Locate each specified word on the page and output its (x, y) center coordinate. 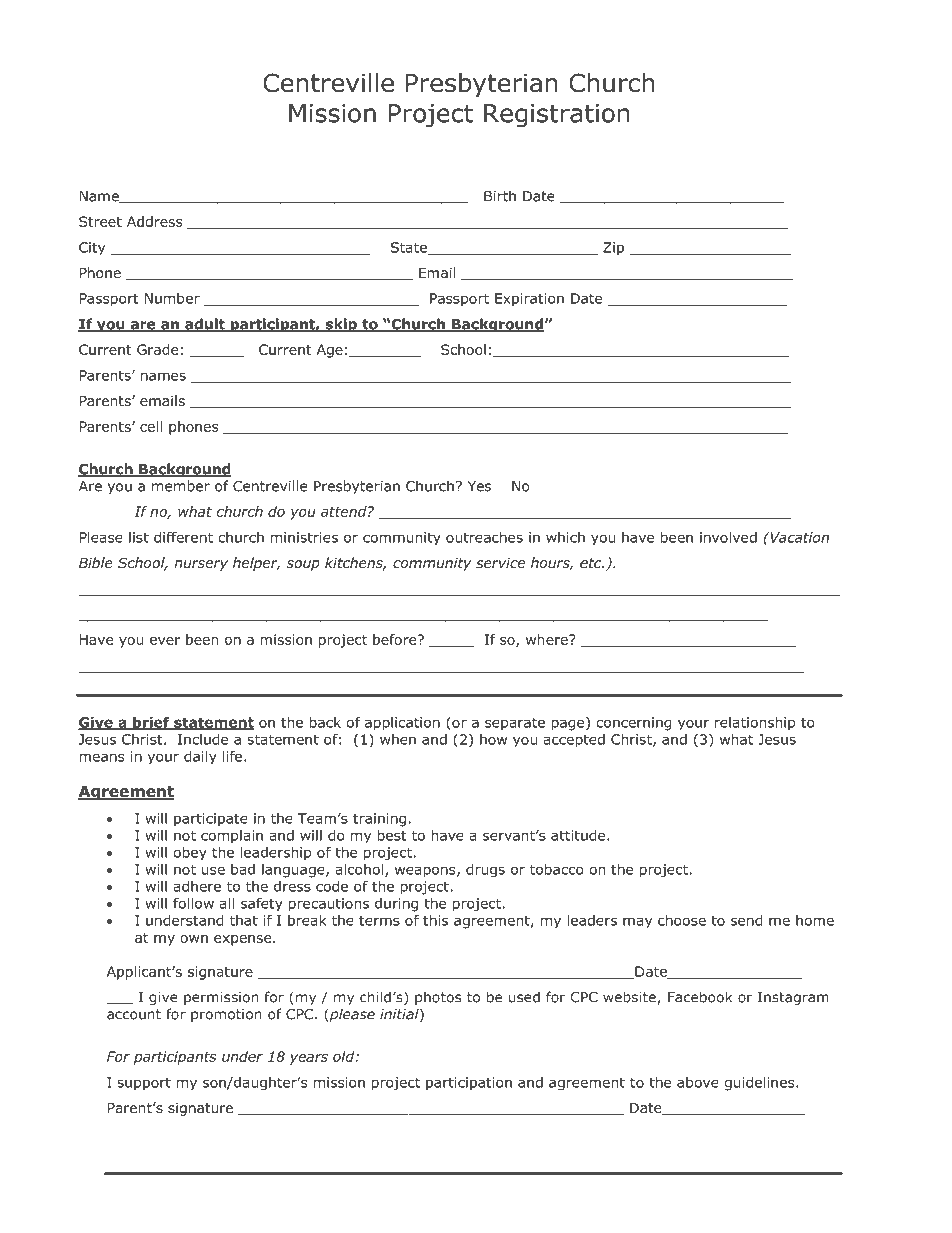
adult (205, 325)
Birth (500, 196)
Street (100, 221)
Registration (557, 116)
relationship (755, 724)
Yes (479, 486)
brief (151, 723)
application (402, 724)
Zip (613, 249)
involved (728, 537)
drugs (485, 871)
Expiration (529, 300)
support (144, 1084)
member (181, 486)
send (747, 920)
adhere (197, 886)
